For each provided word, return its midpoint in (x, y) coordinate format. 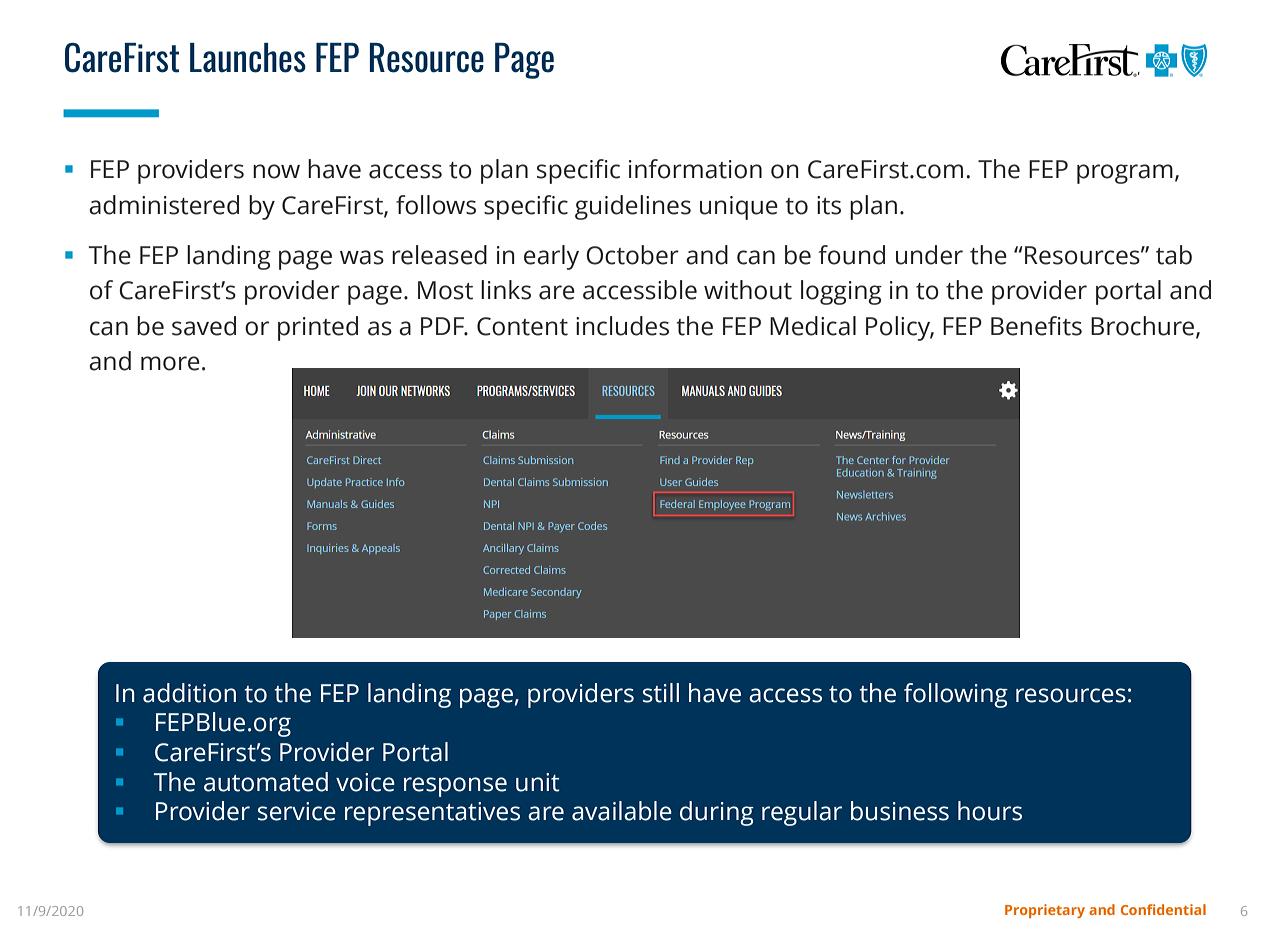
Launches (248, 58)
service (297, 811)
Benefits (1036, 326)
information (695, 169)
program (1125, 174)
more (170, 363)
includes (622, 326)
